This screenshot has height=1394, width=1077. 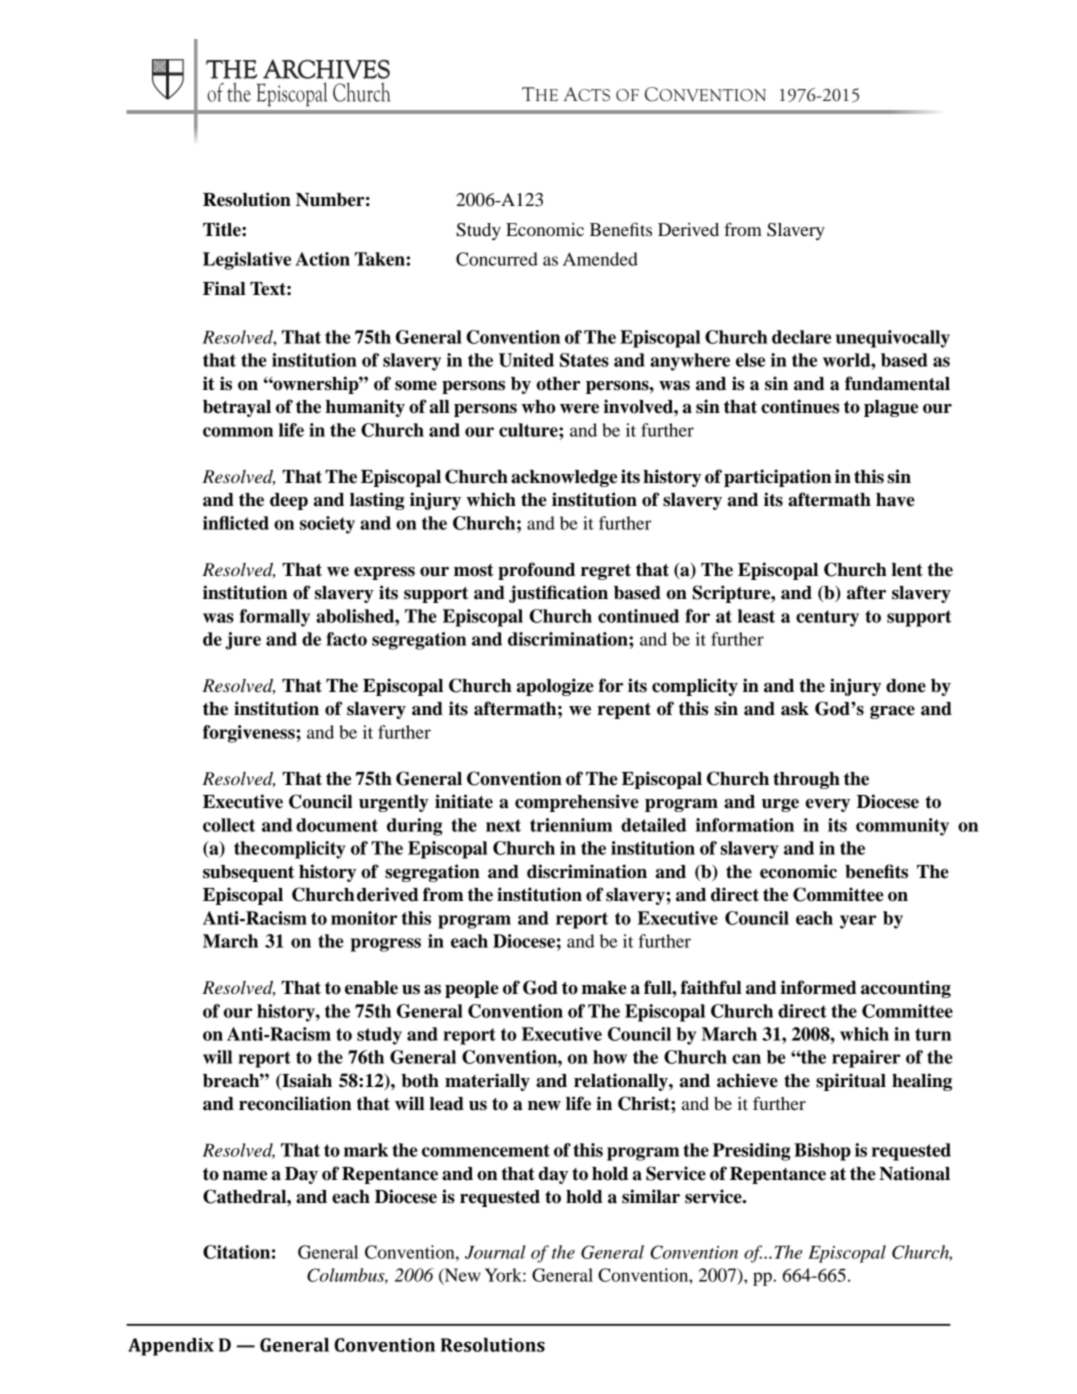 What do you see at coordinates (795, 709) in the screenshot?
I see `ask` at bounding box center [795, 709].
